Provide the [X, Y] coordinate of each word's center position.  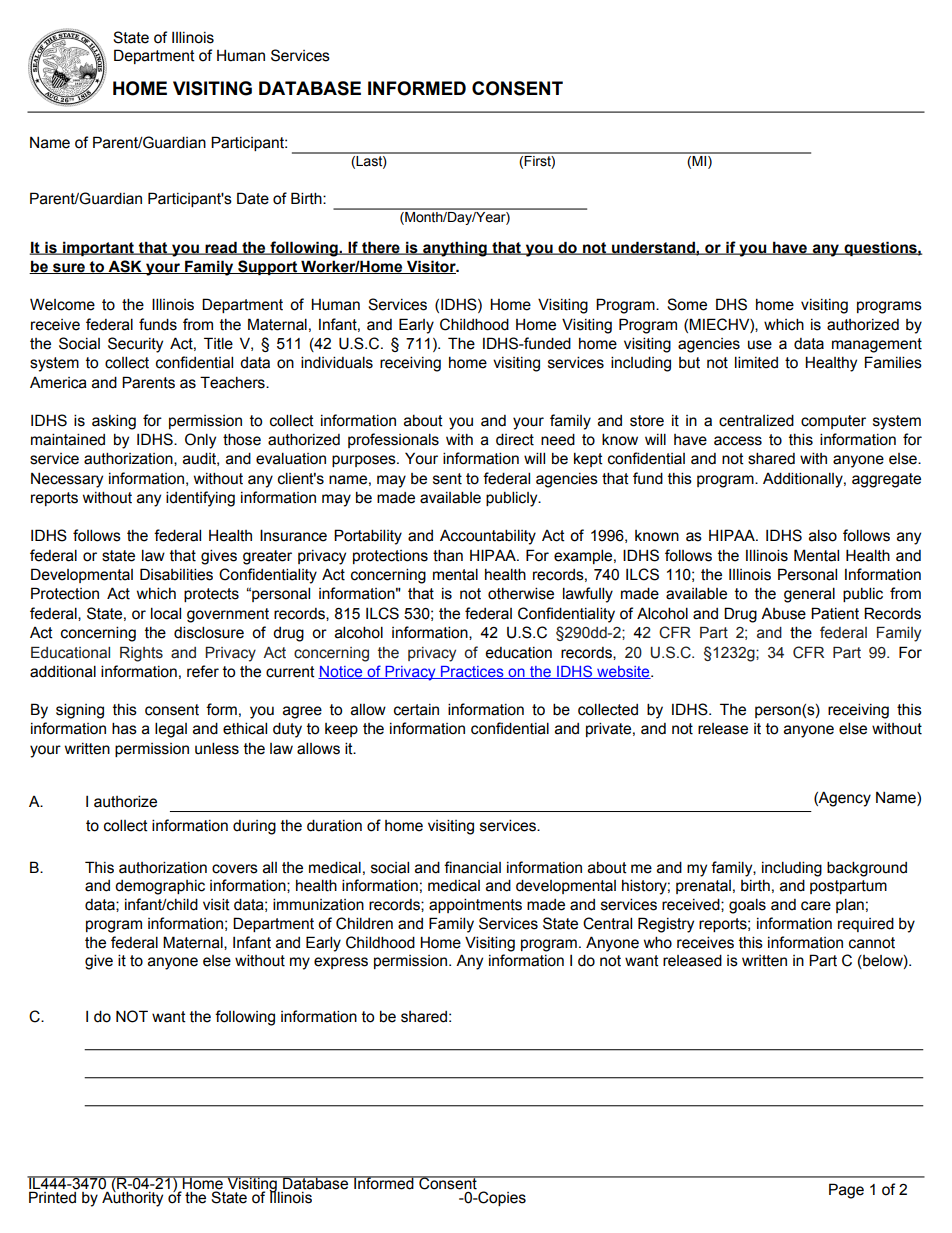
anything [455, 249]
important [98, 248]
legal [171, 730]
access [738, 441]
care [816, 906]
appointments [475, 905]
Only [200, 441]
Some [687, 304]
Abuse [783, 613]
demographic [160, 887]
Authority [132, 1198]
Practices [472, 672]
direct [515, 439]
